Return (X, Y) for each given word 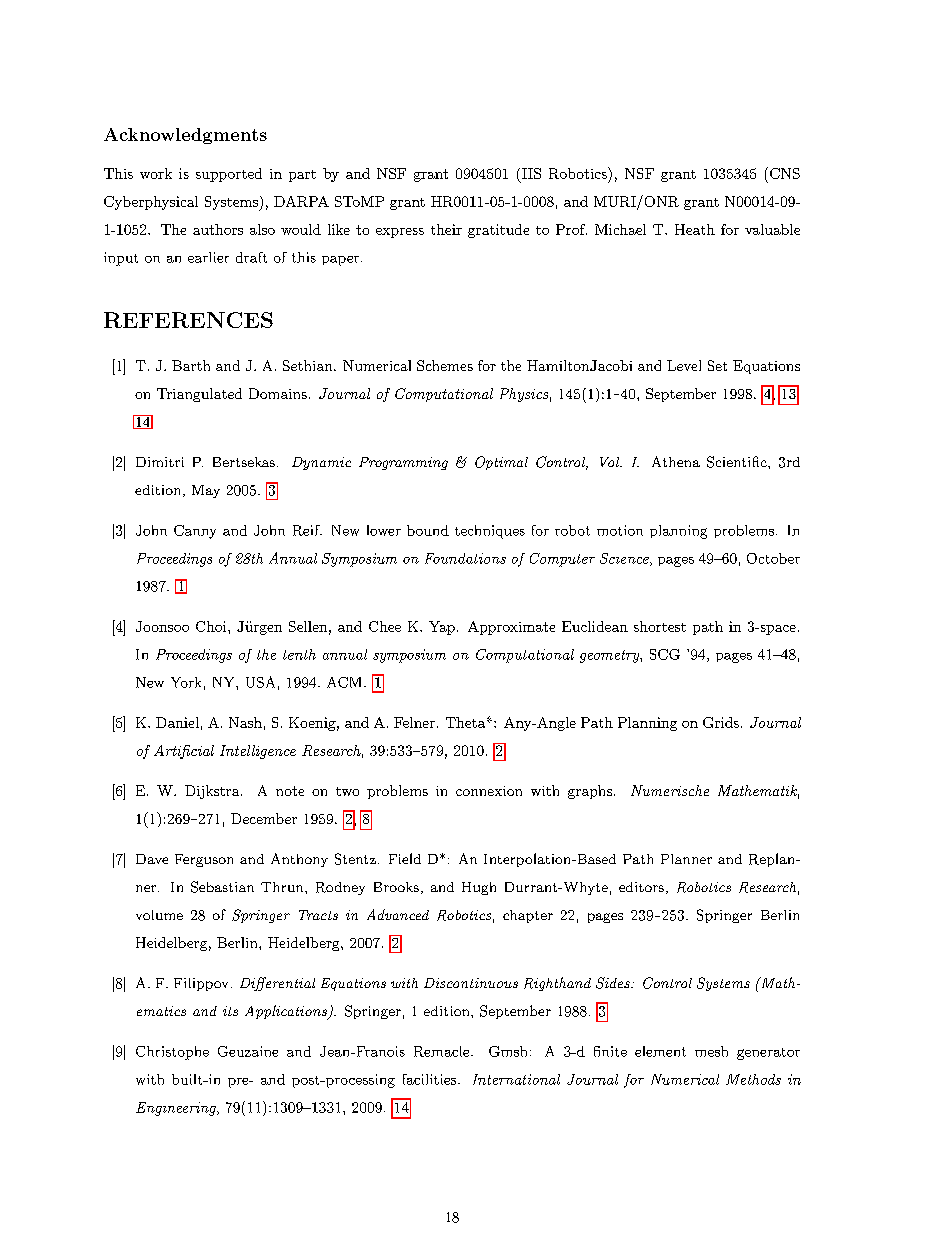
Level (684, 365)
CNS (783, 173)
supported (229, 175)
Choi (212, 626)
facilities (429, 1079)
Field (405, 858)
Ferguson (204, 860)
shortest (660, 626)
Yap (442, 628)
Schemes (445, 365)
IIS (530, 175)
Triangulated (199, 395)
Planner (686, 859)
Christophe (172, 1053)
